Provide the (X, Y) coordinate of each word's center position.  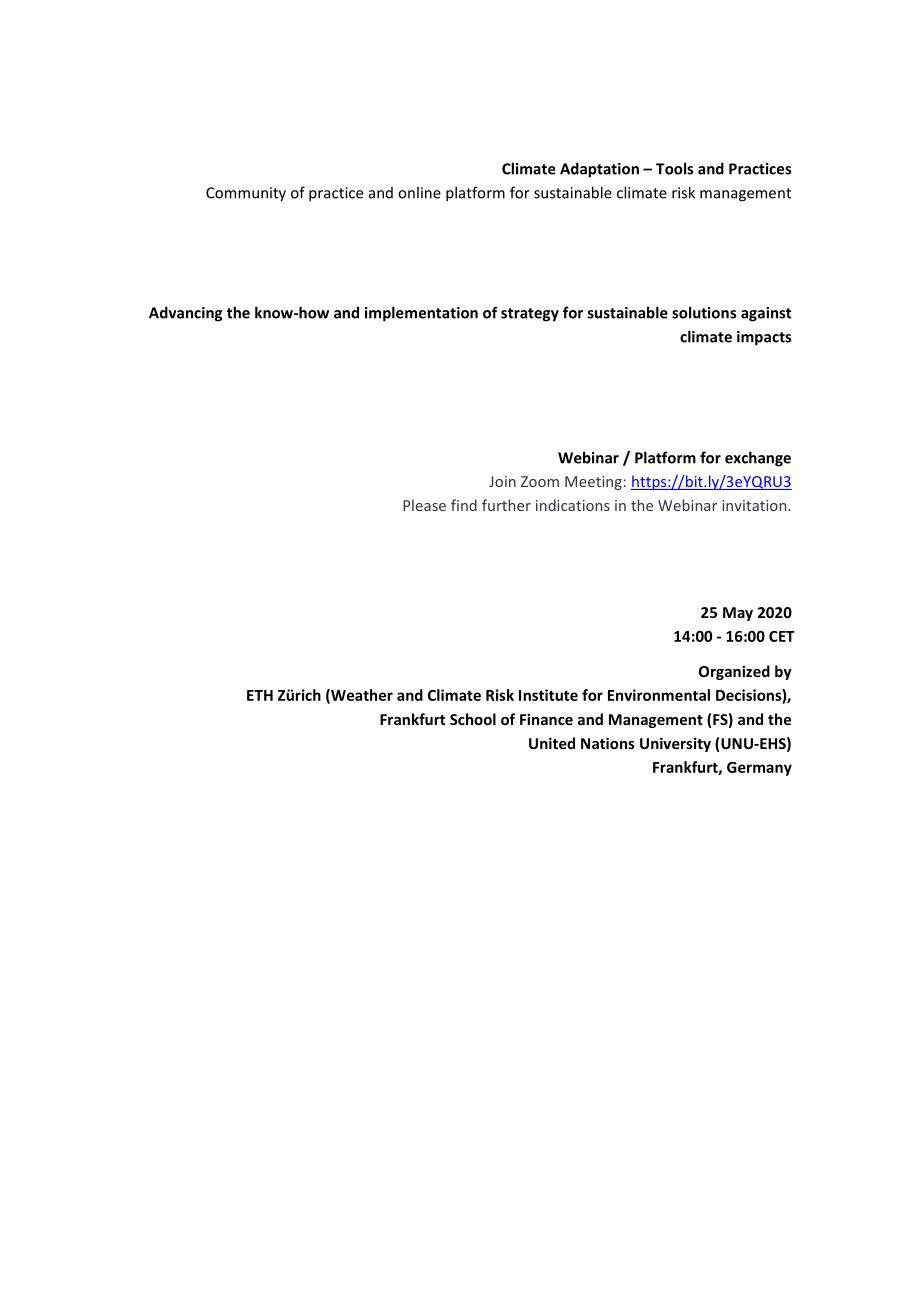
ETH (260, 695)
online (419, 192)
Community (246, 194)
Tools (674, 168)
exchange (758, 459)
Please (424, 505)
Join (502, 481)
